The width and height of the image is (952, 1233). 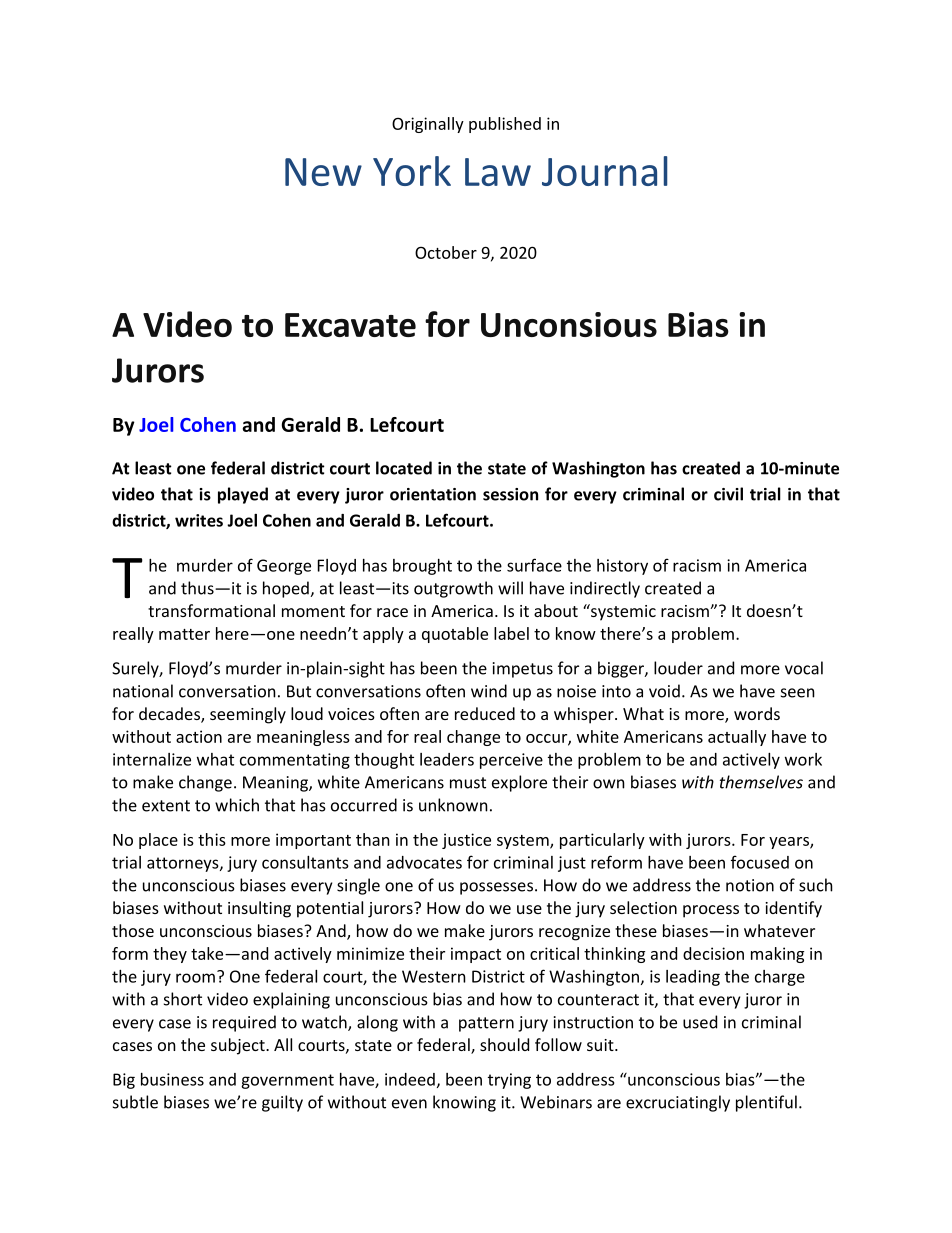 What do you see at coordinates (509, 1081) in the image?
I see `trying` at bounding box center [509, 1081].
